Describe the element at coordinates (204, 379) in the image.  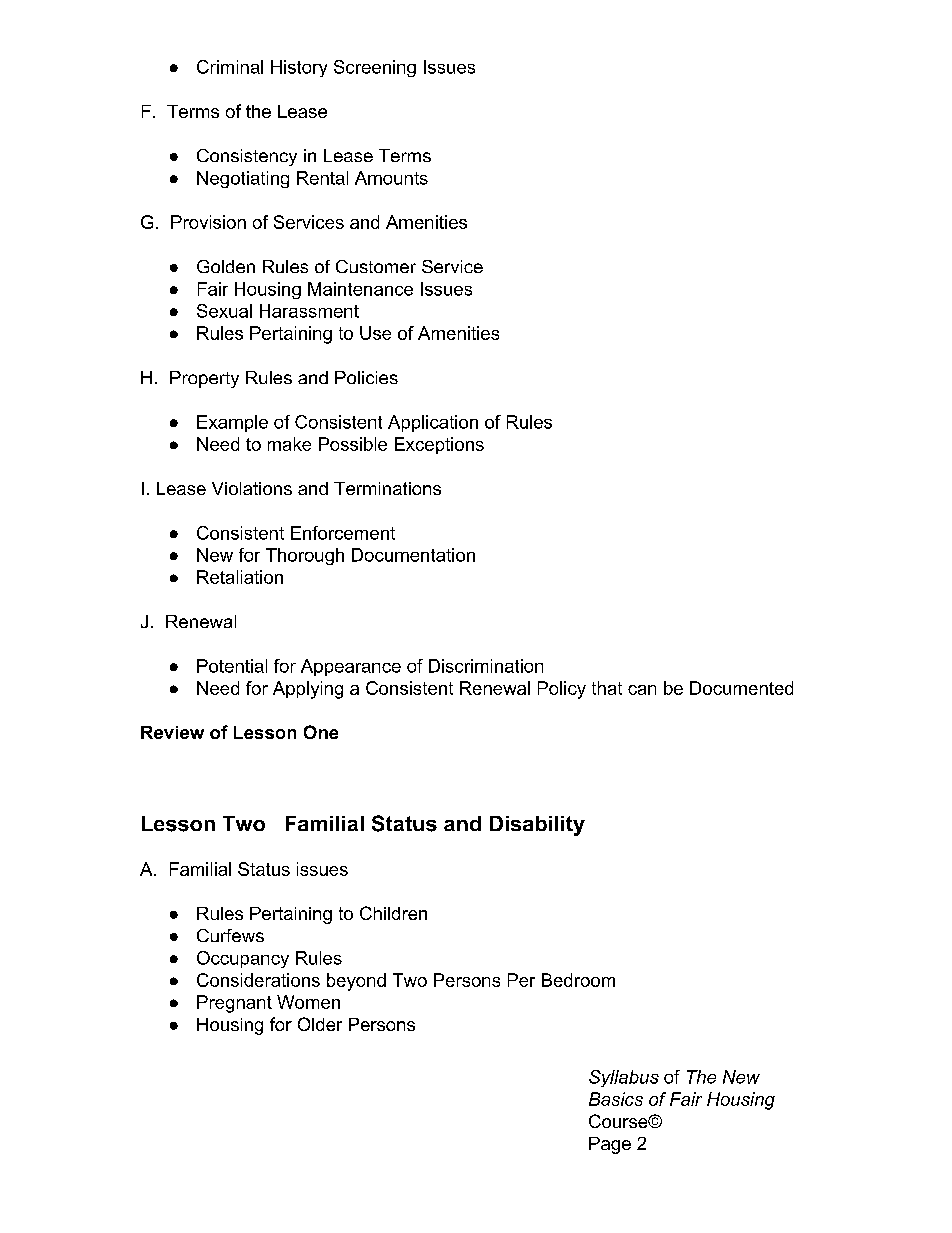
I see `Property` at that location.
